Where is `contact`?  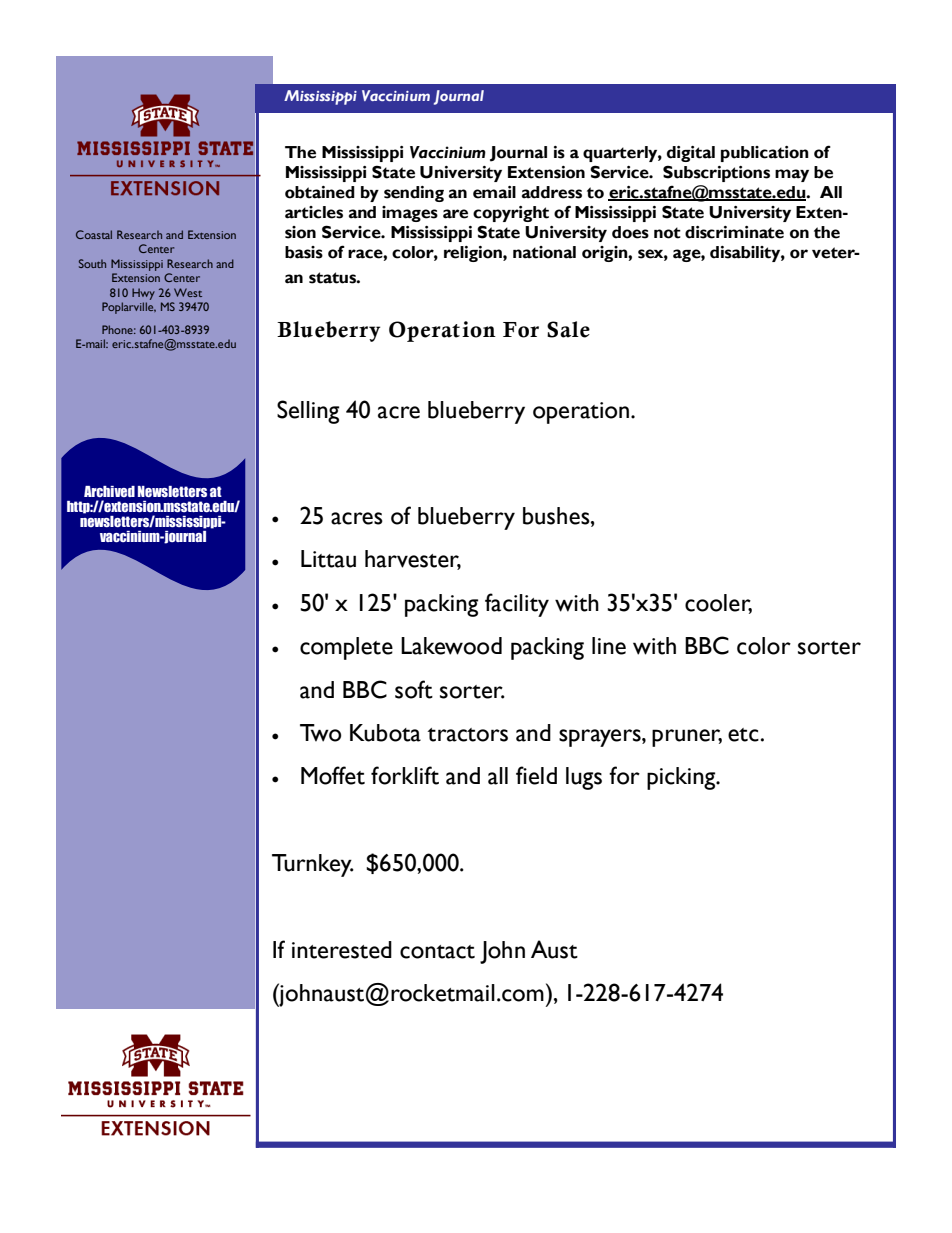 contact is located at coordinates (437, 952).
